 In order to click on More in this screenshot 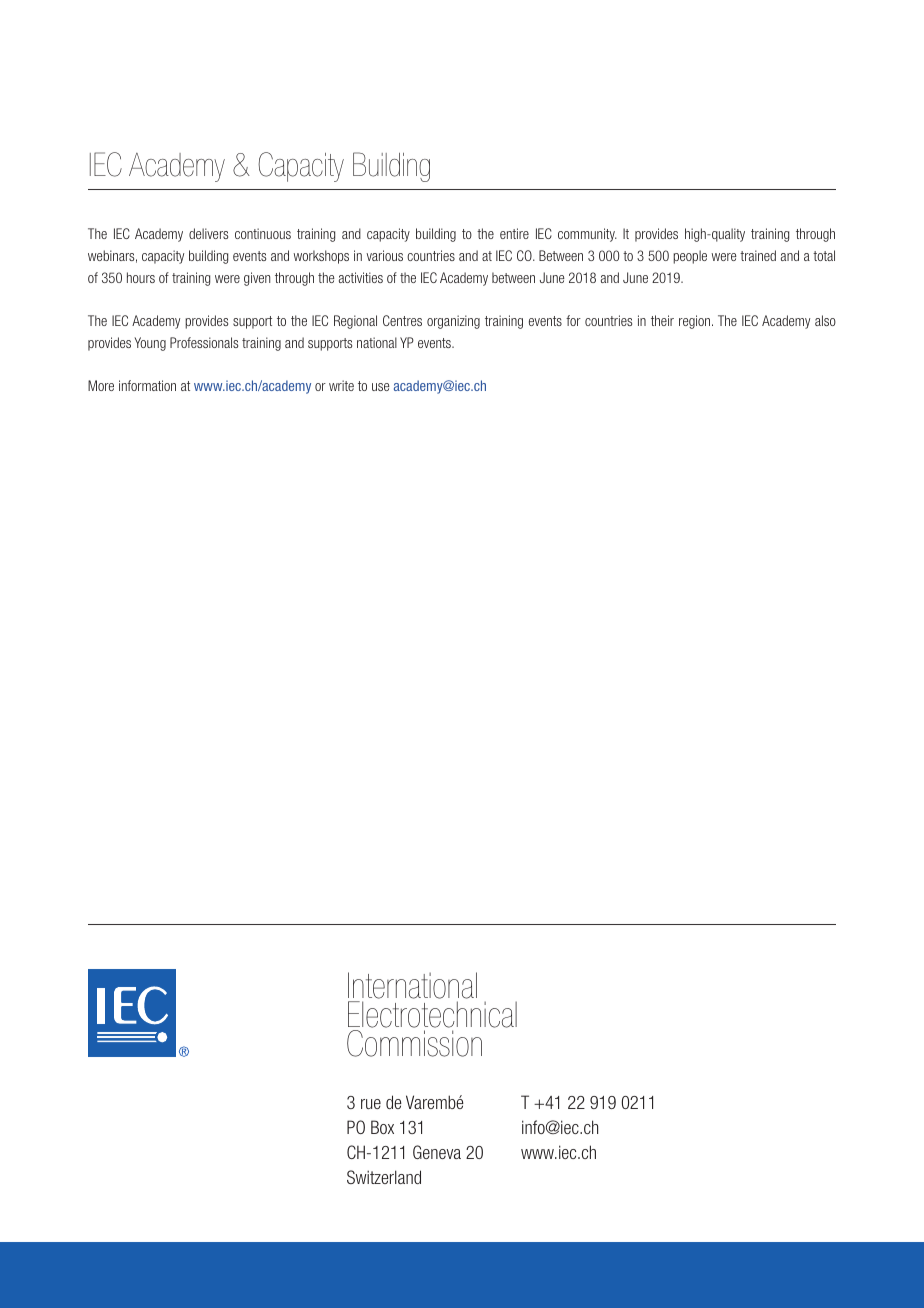, I will do `click(101, 385)`.
